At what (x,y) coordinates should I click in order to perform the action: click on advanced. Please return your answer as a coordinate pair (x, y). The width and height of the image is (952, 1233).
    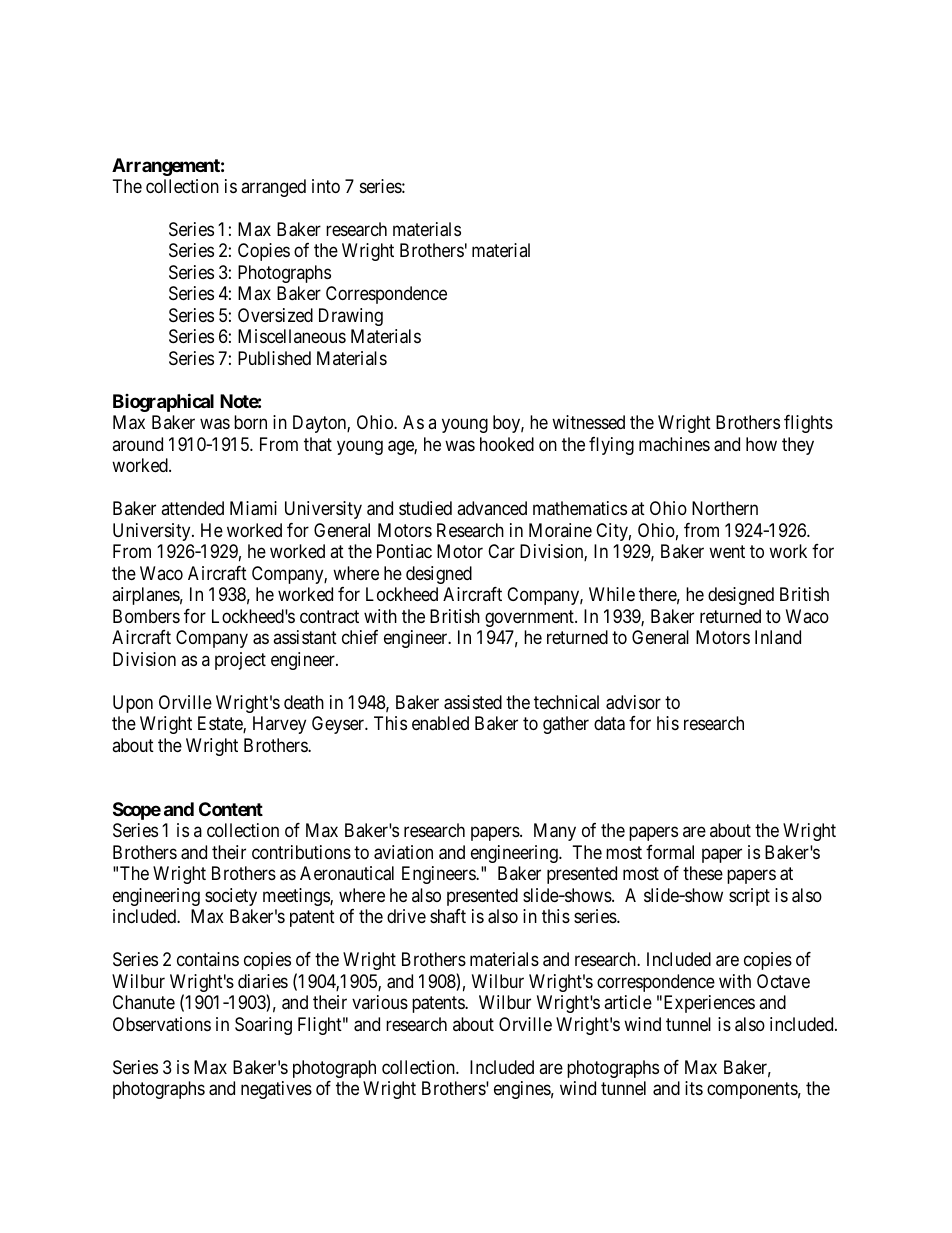
    Looking at the image, I should click on (492, 508).
